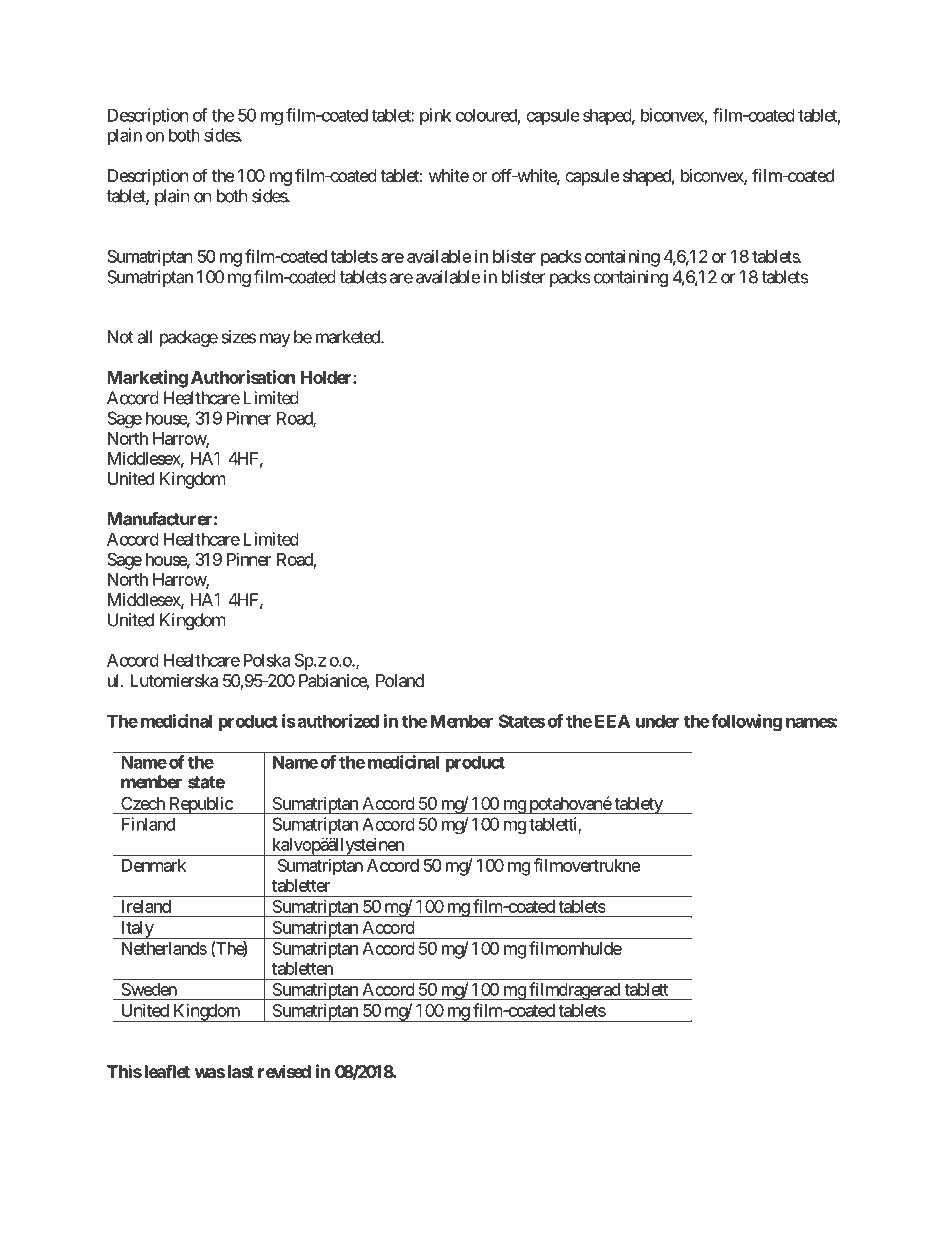 The width and height of the screenshot is (952, 1233). I want to click on authorized, so click(337, 721).
